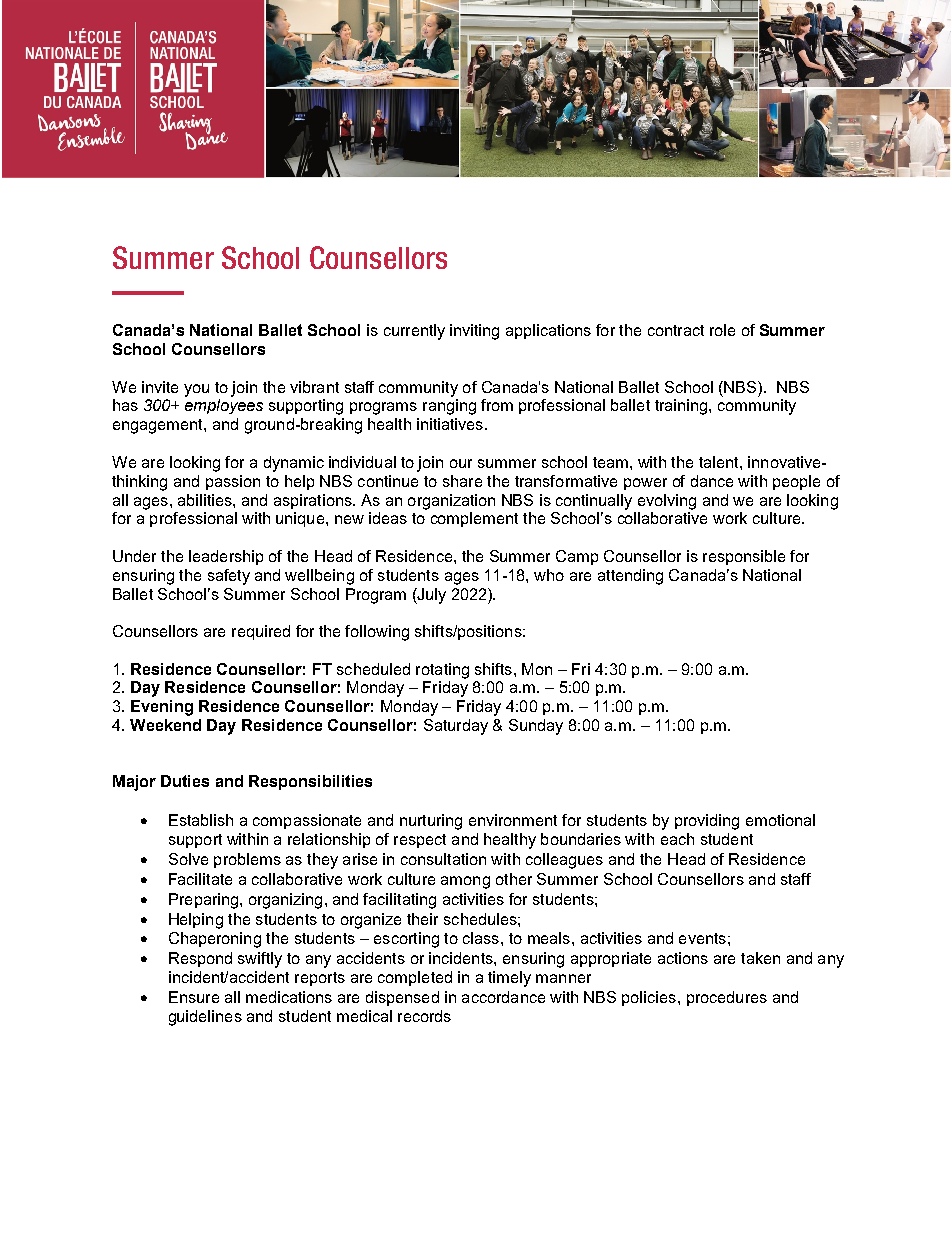 The image size is (952, 1233). I want to click on leadership, so click(226, 557).
